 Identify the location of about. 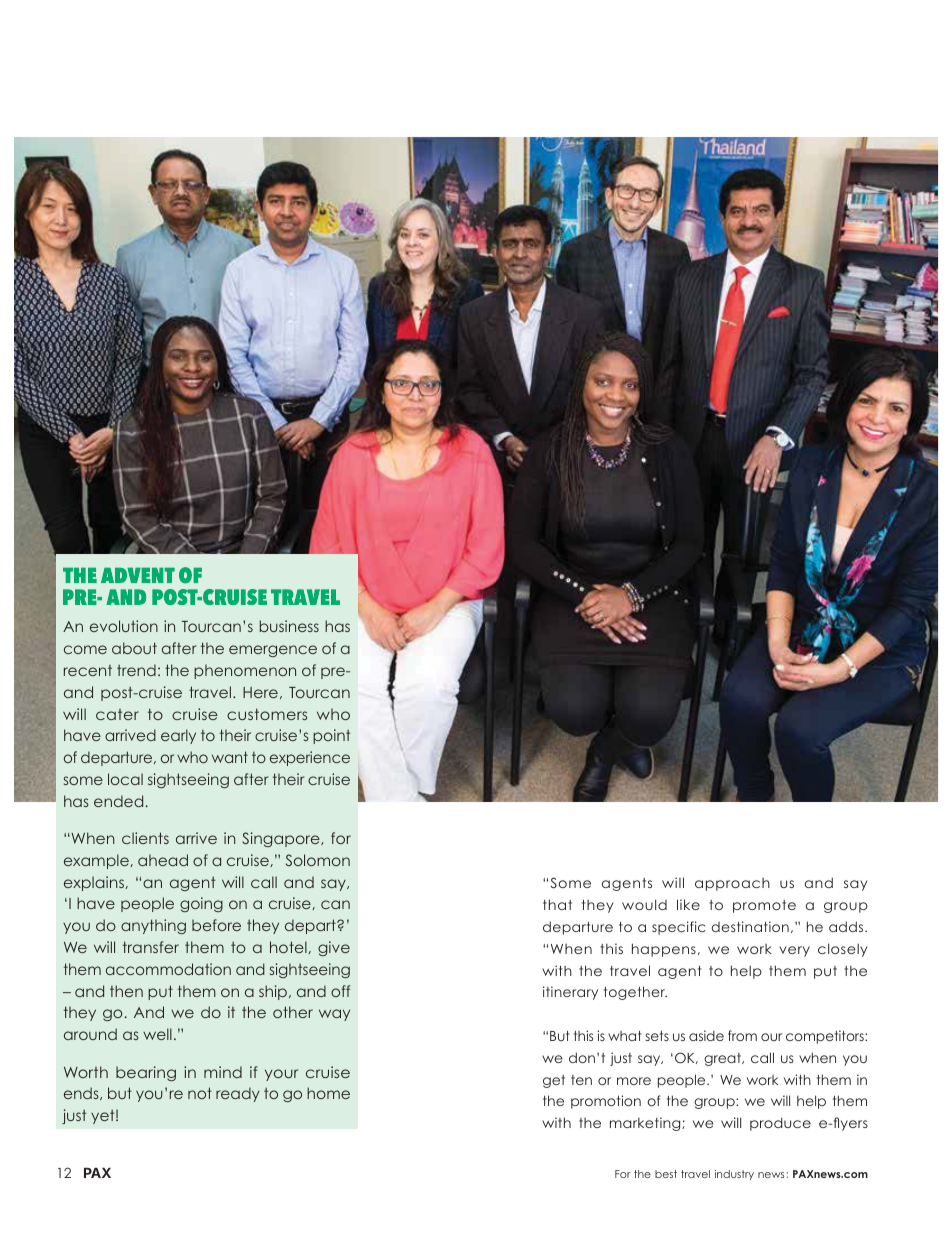
(134, 648).
